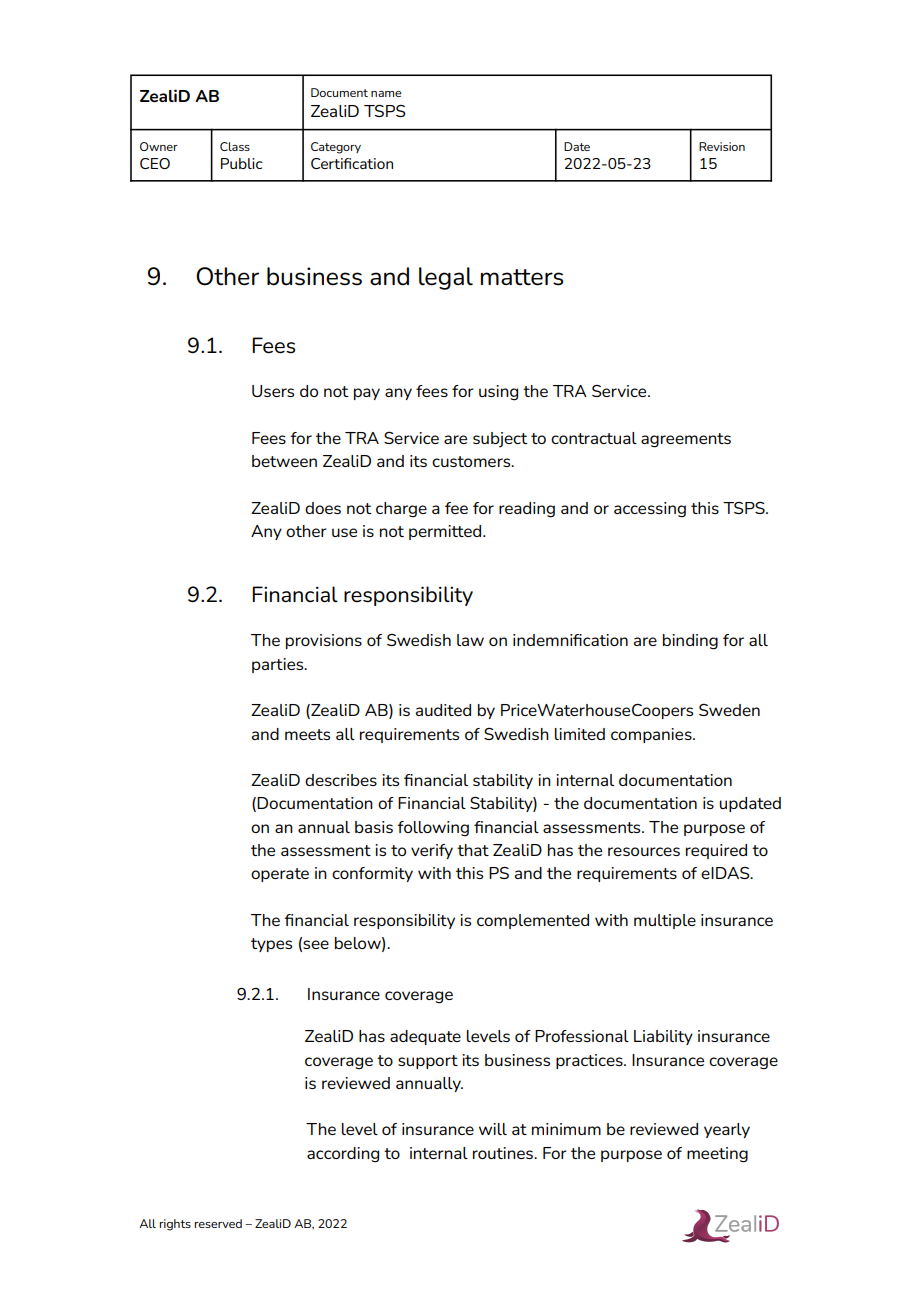 Image resolution: width=924 pixels, height=1307 pixels. I want to click on routines, so click(504, 1153).
